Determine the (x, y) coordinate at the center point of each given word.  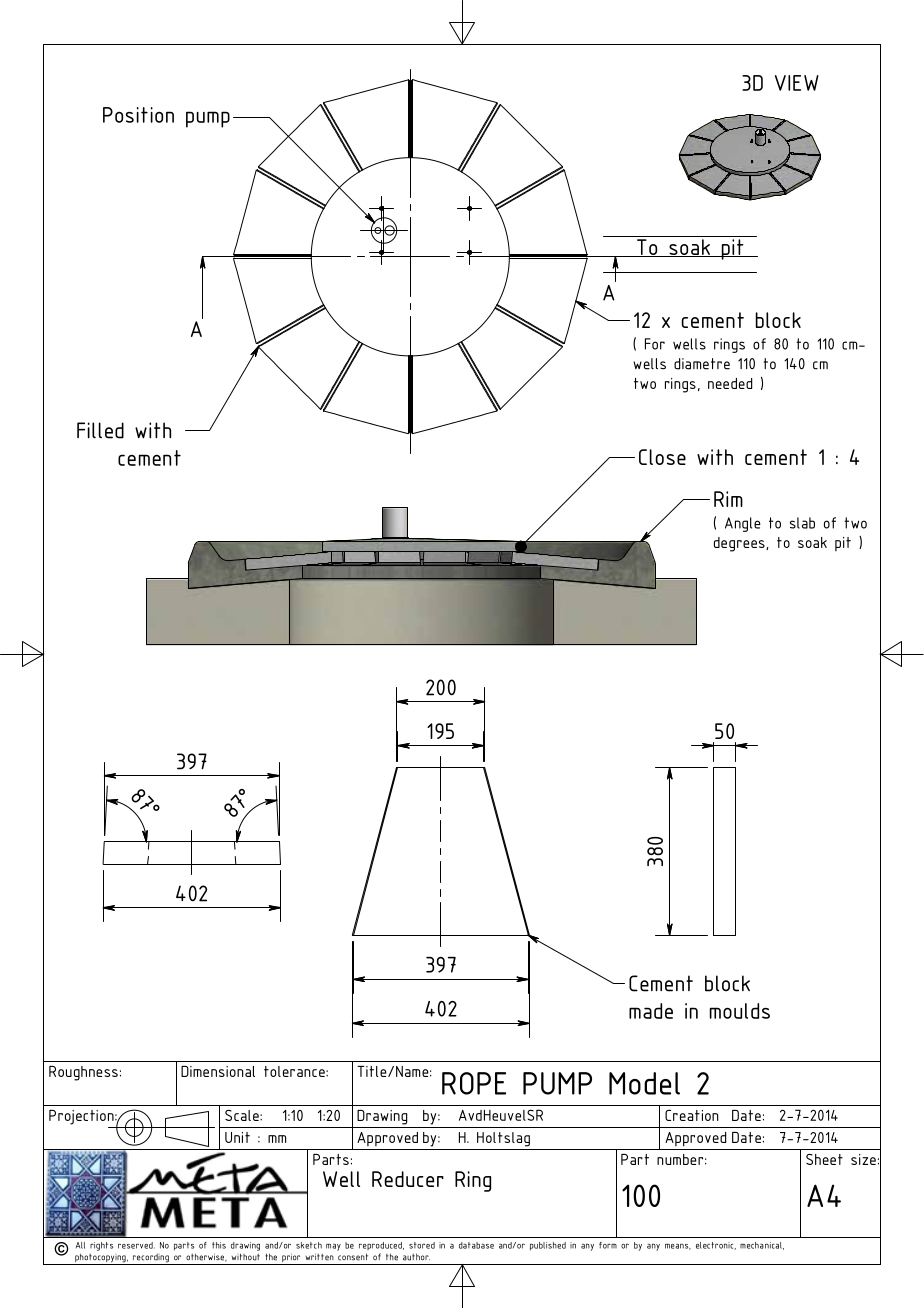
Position (138, 115)
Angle (743, 524)
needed (730, 383)
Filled (100, 430)
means (678, 1247)
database (476, 1245)
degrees (740, 544)
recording (151, 1259)
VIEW (797, 83)
